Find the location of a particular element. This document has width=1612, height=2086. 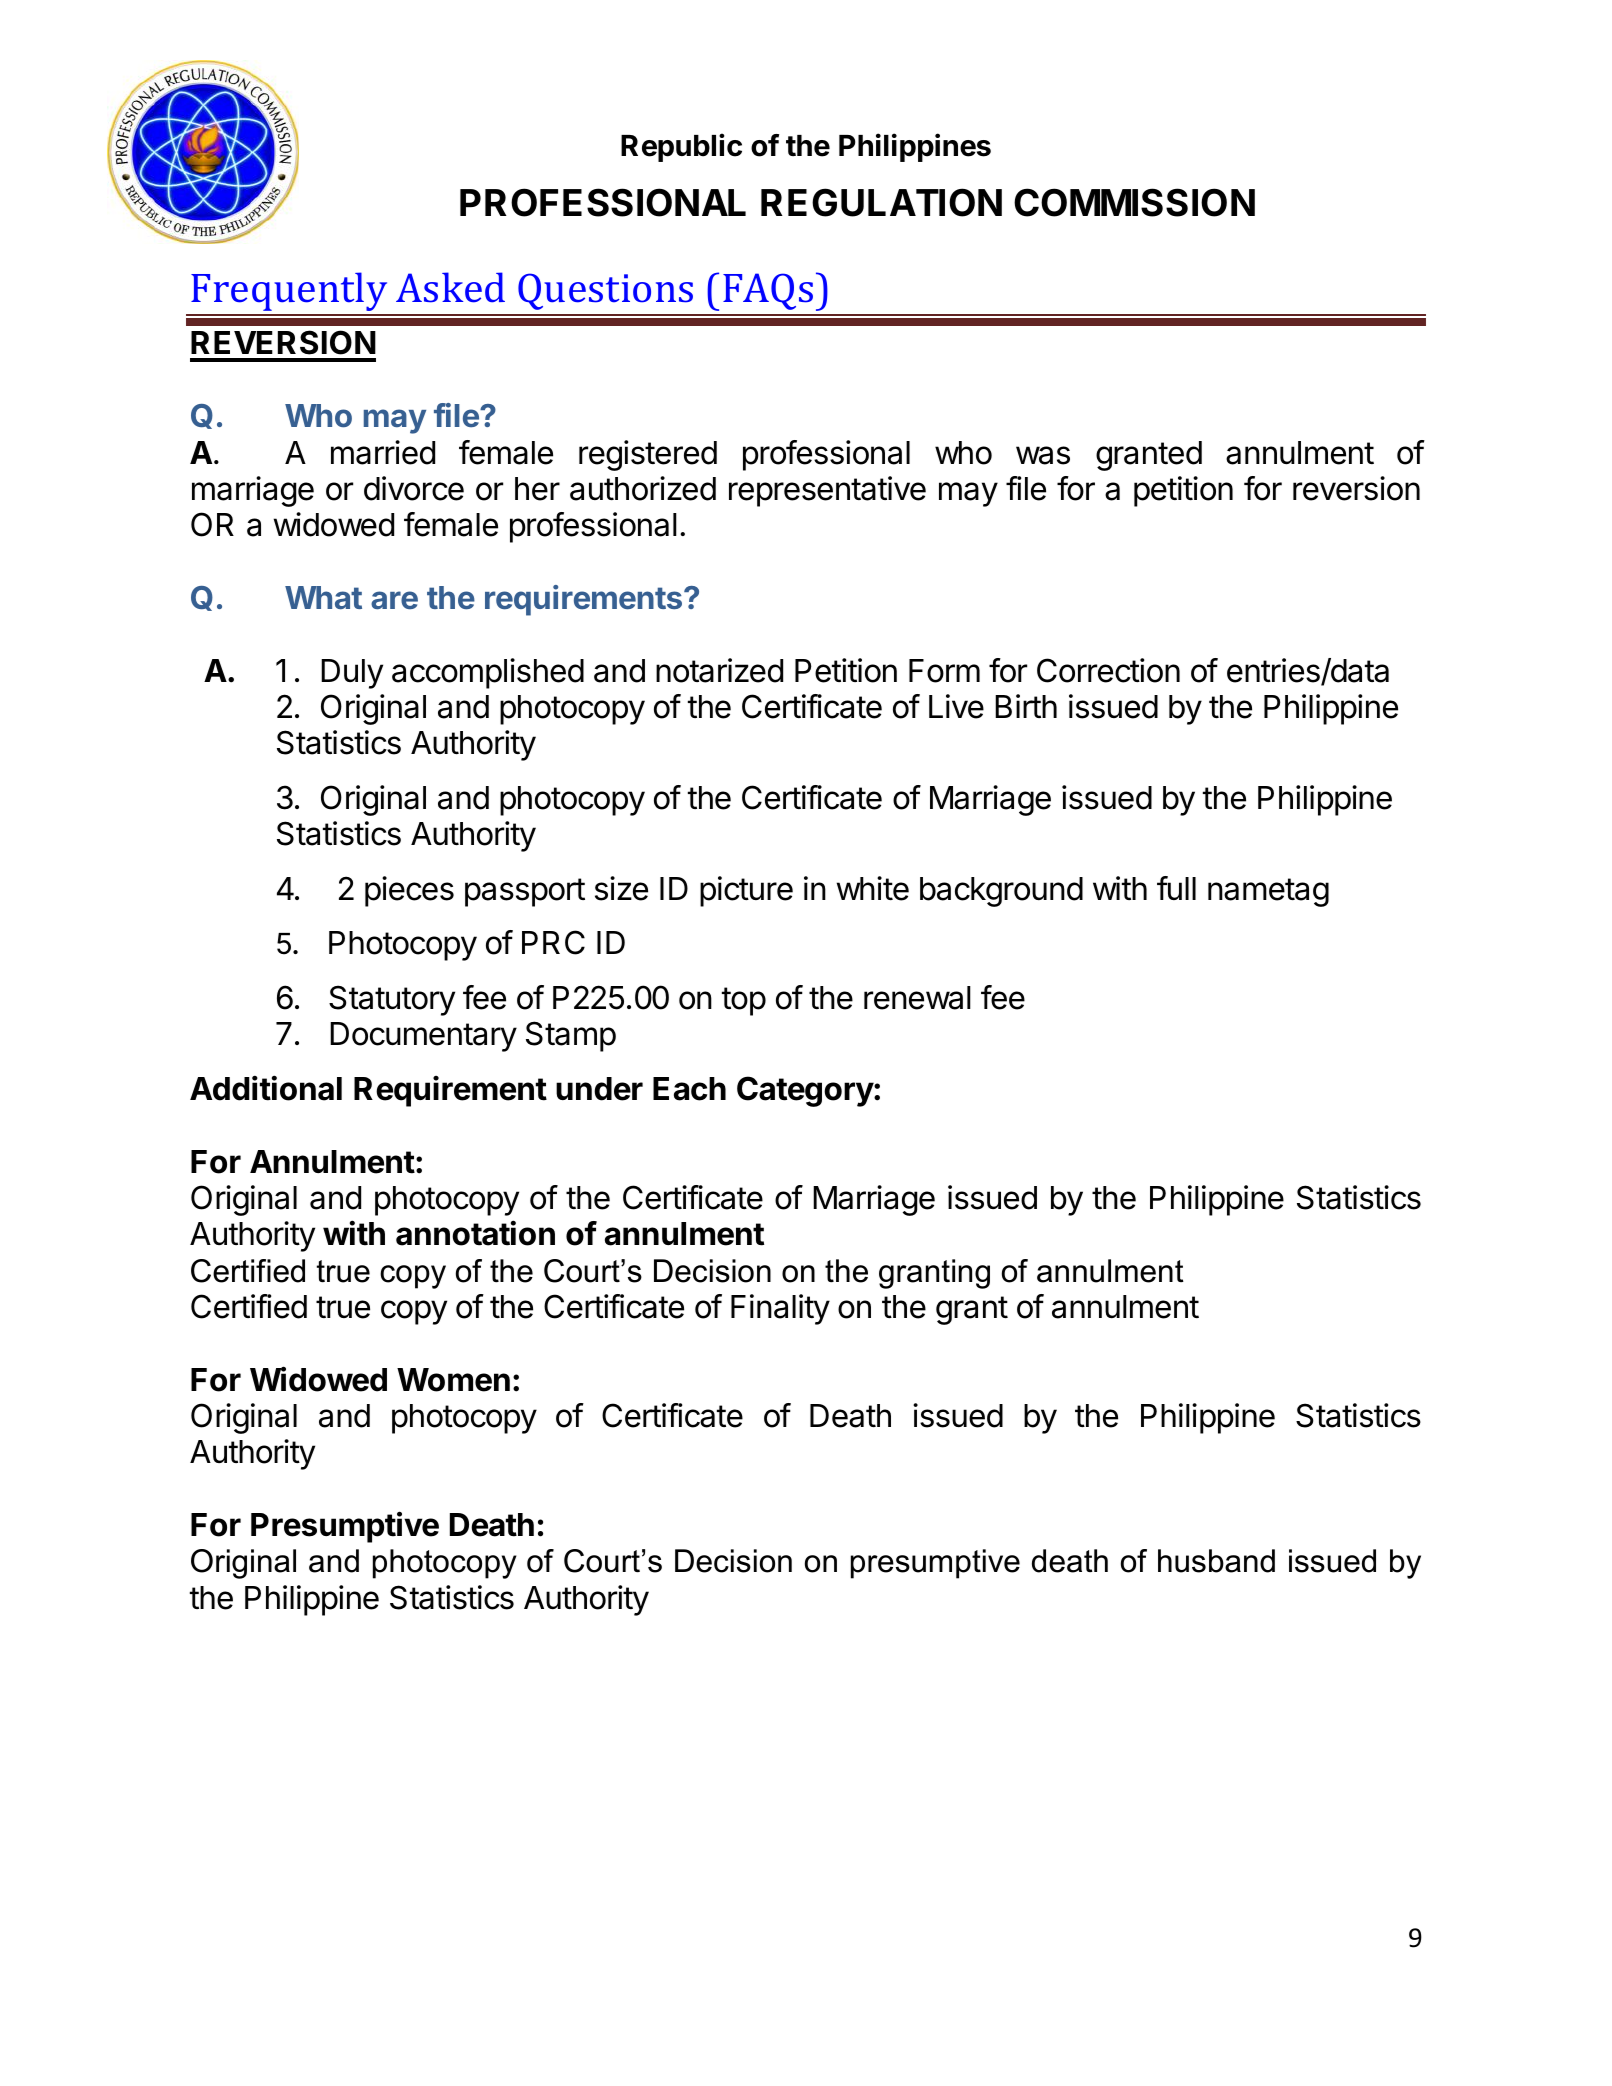

annotation is located at coordinates (475, 1233).
